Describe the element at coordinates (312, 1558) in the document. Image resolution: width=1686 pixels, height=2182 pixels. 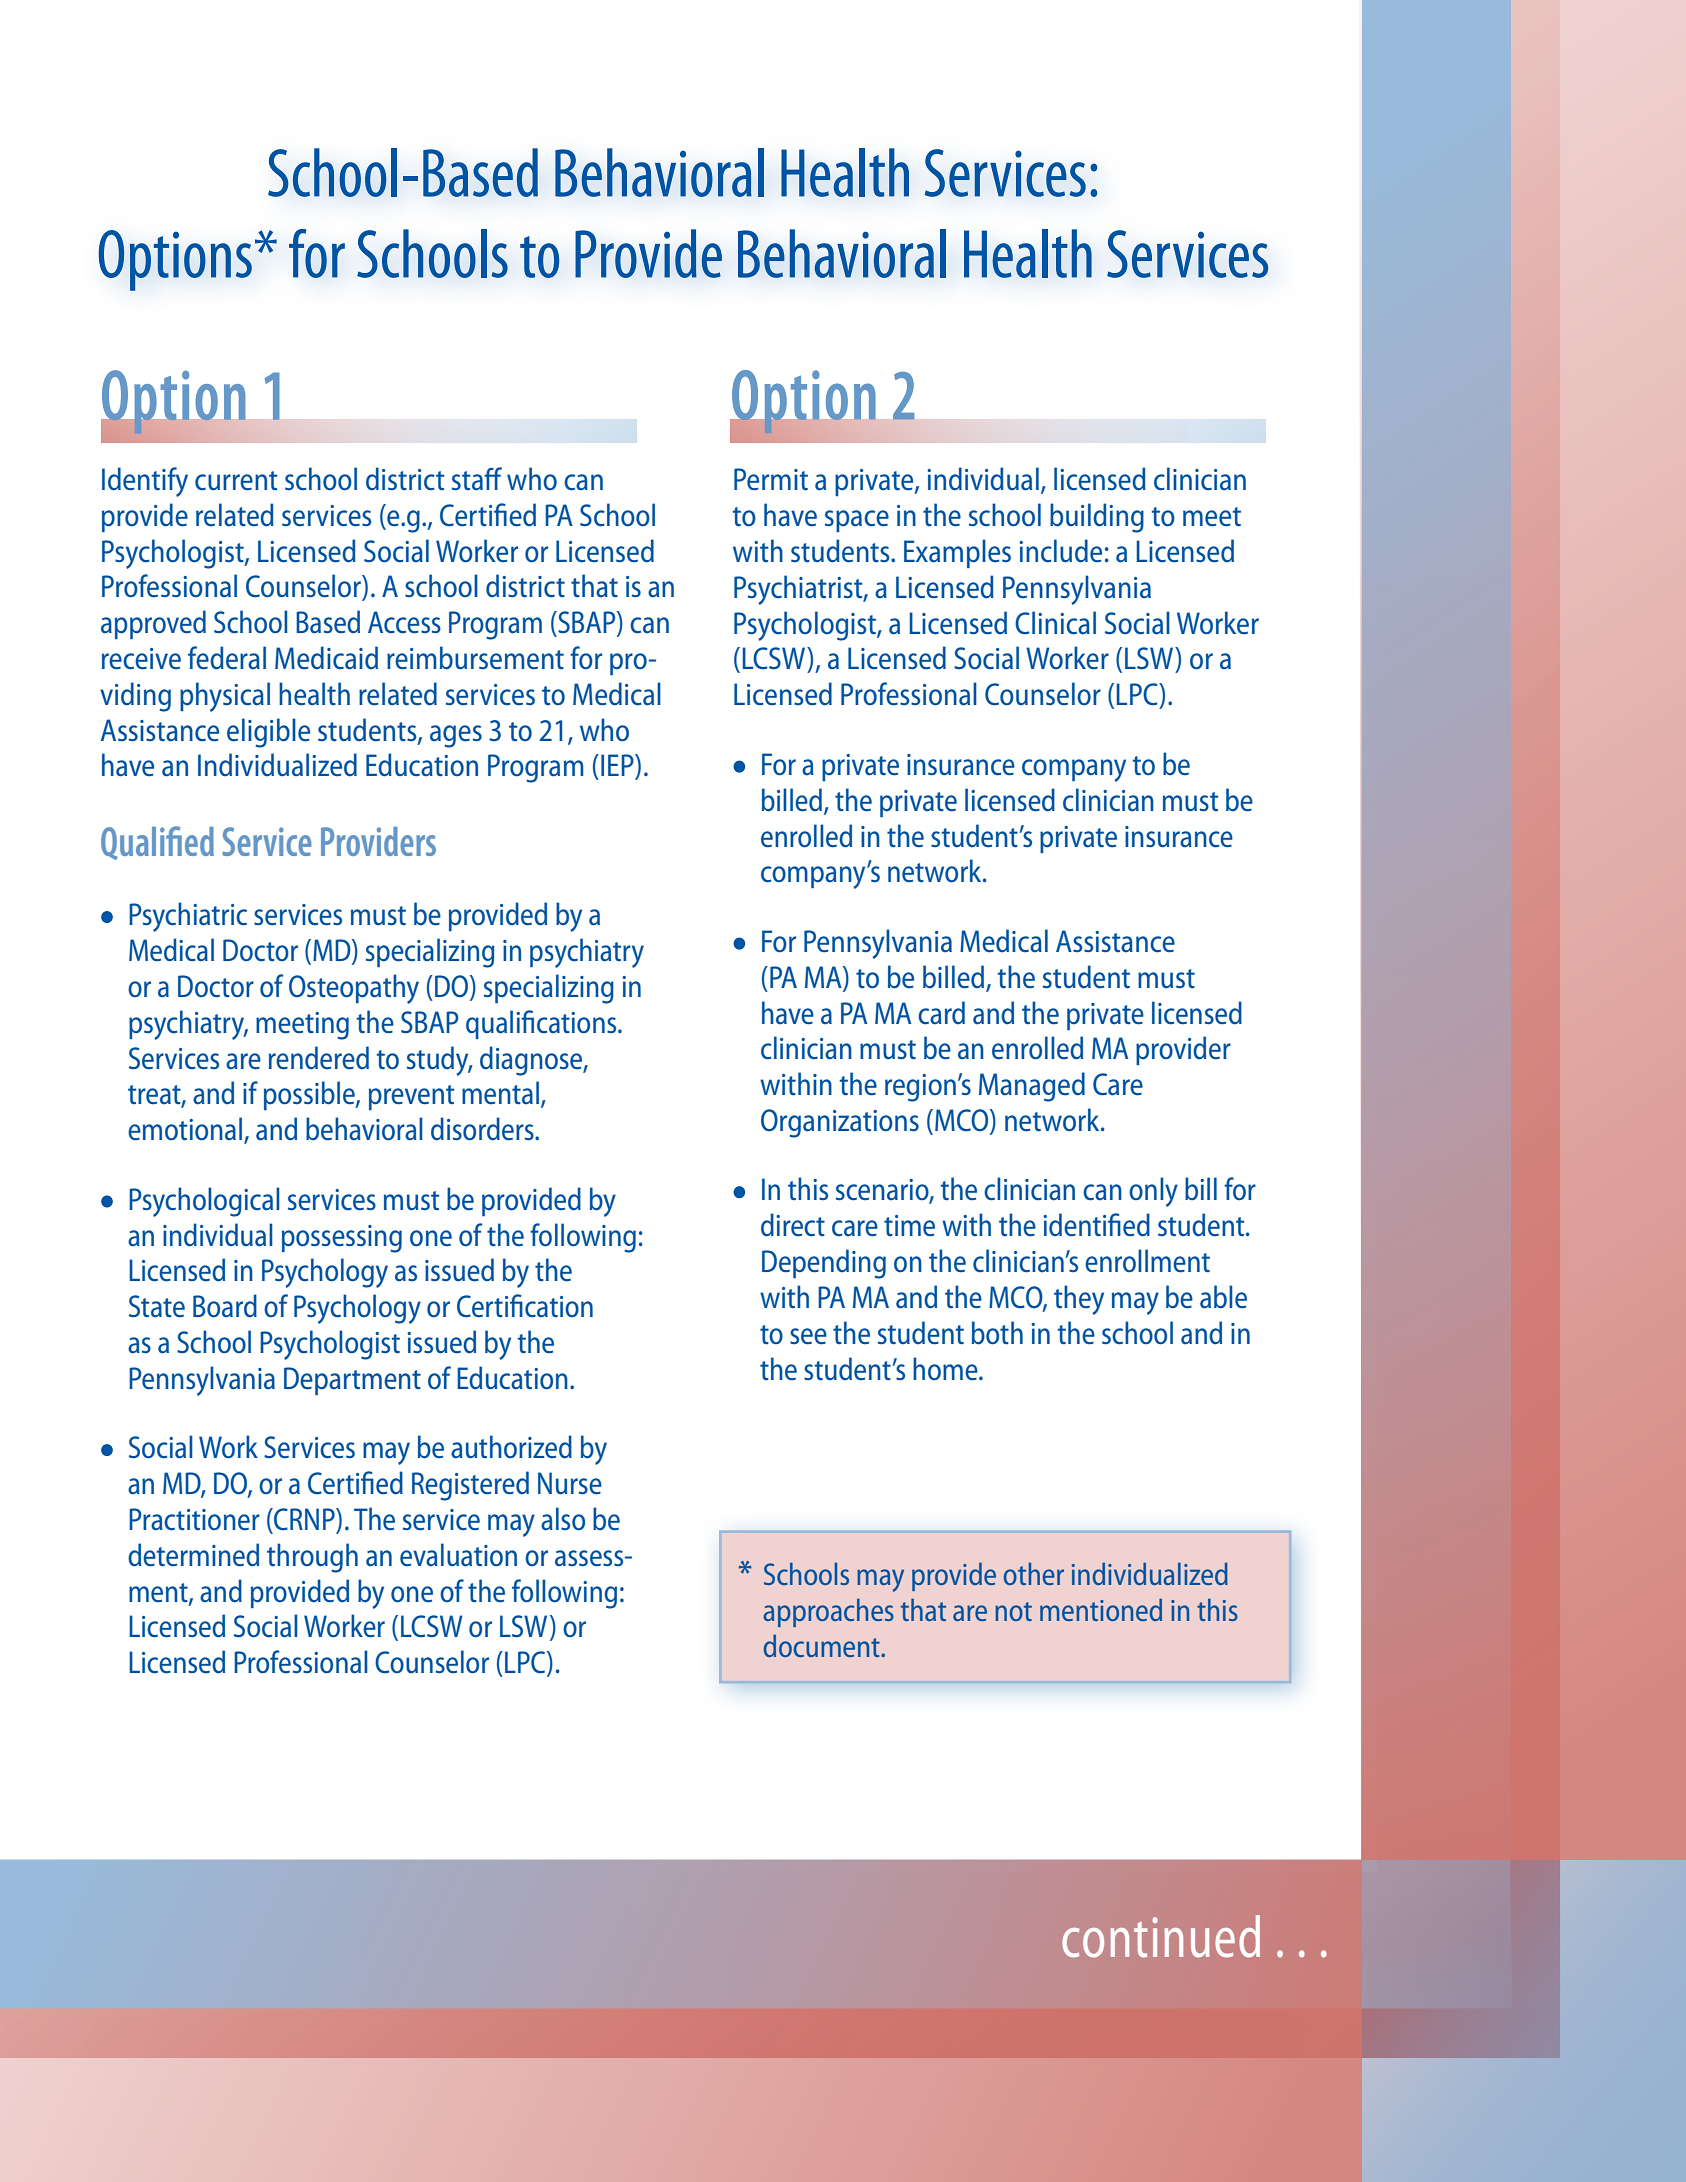
I see `through` at that location.
